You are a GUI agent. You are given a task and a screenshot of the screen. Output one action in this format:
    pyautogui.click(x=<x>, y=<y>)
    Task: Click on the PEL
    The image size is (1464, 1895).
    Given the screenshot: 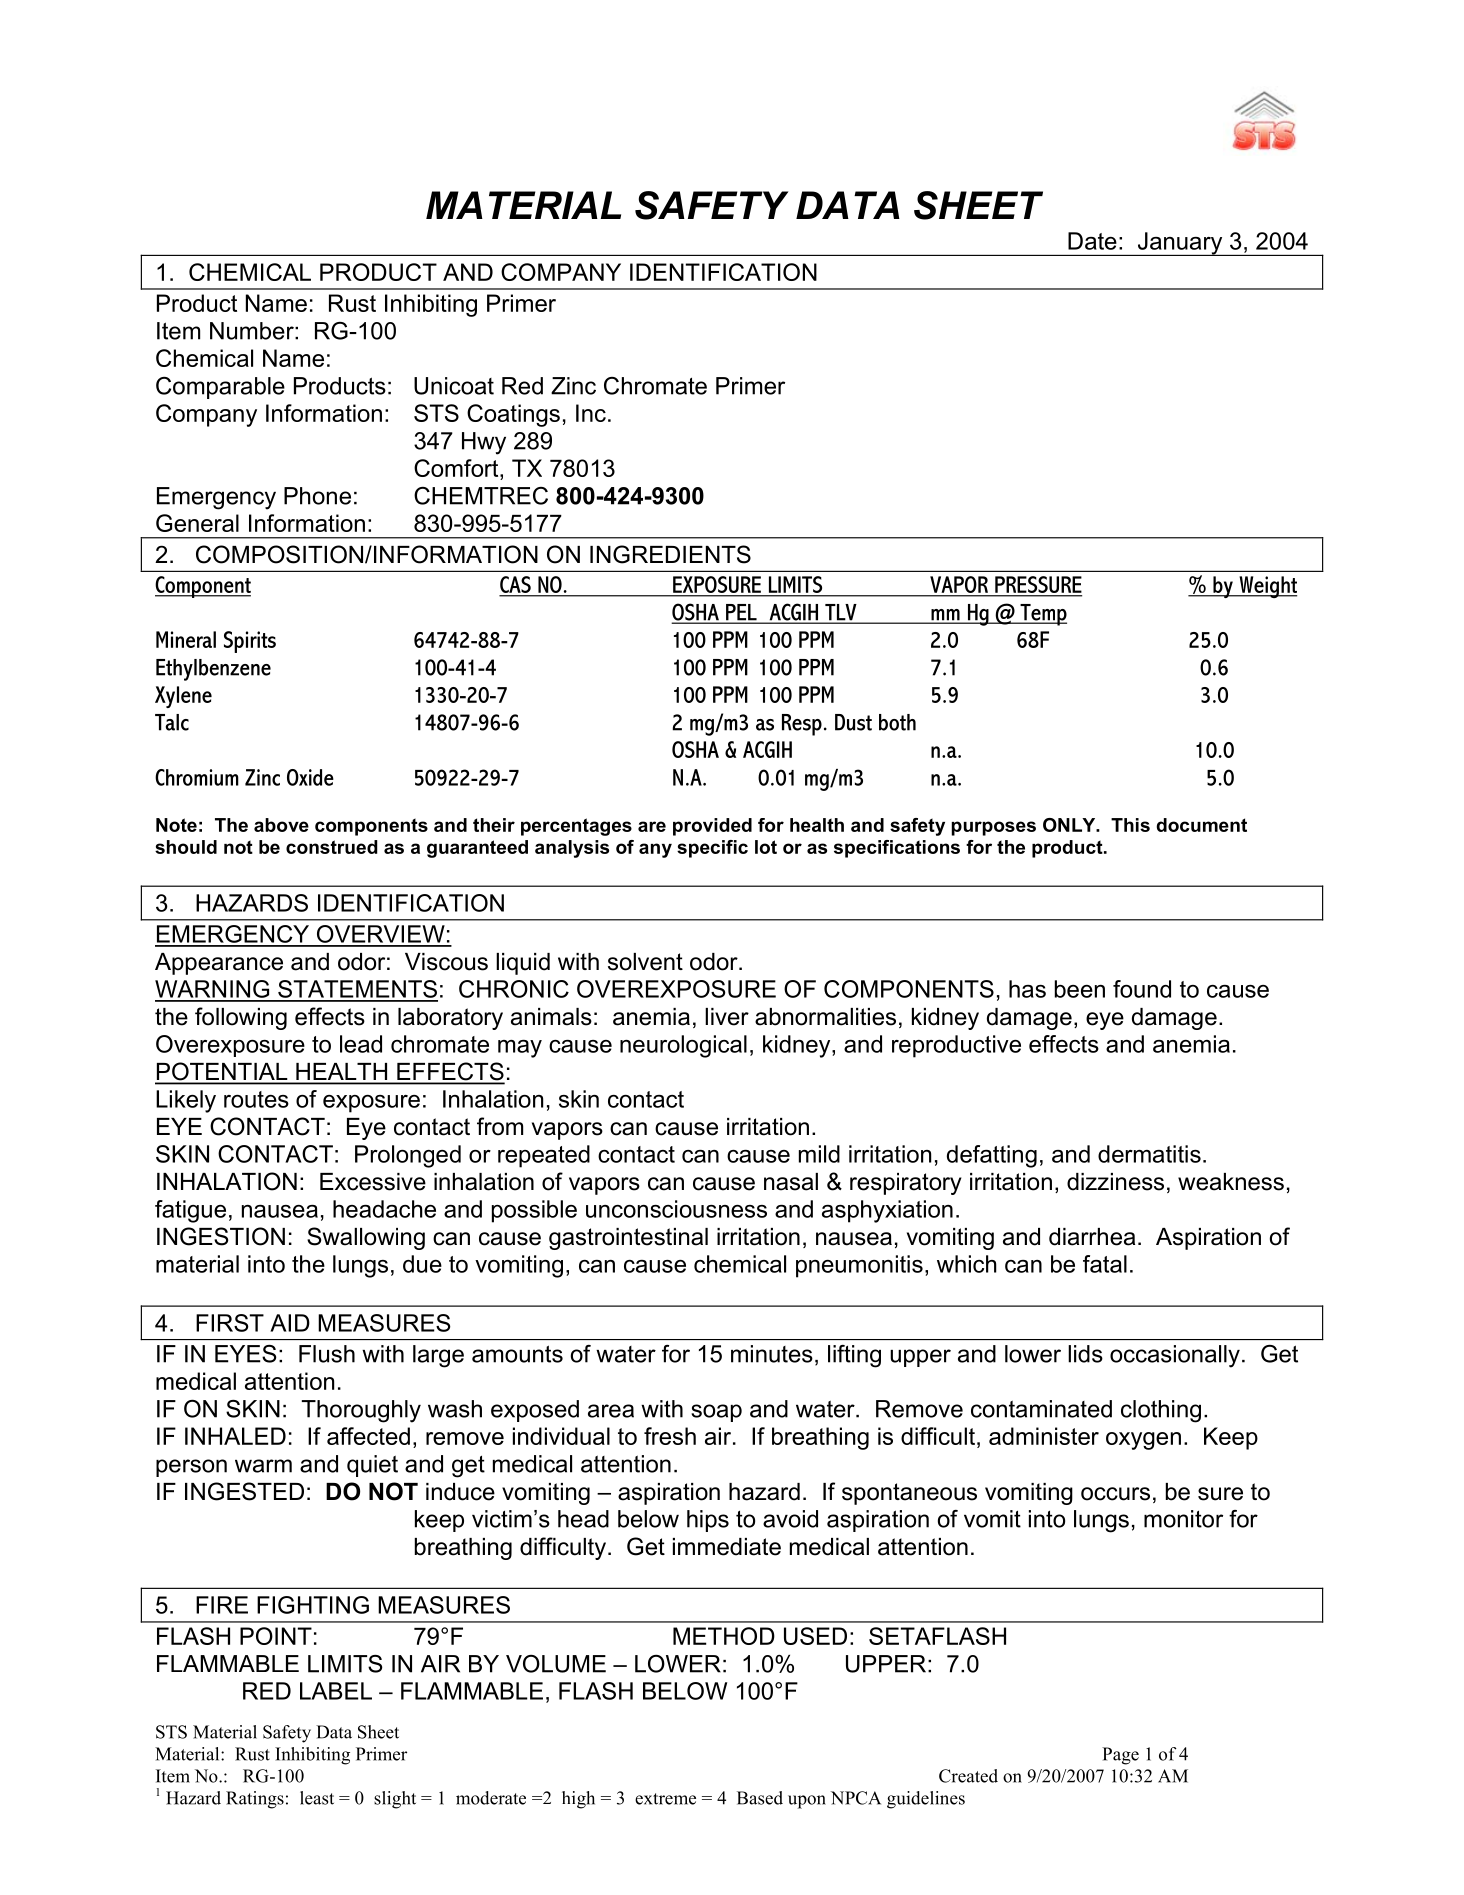 What is the action you would take?
    pyautogui.click(x=741, y=613)
